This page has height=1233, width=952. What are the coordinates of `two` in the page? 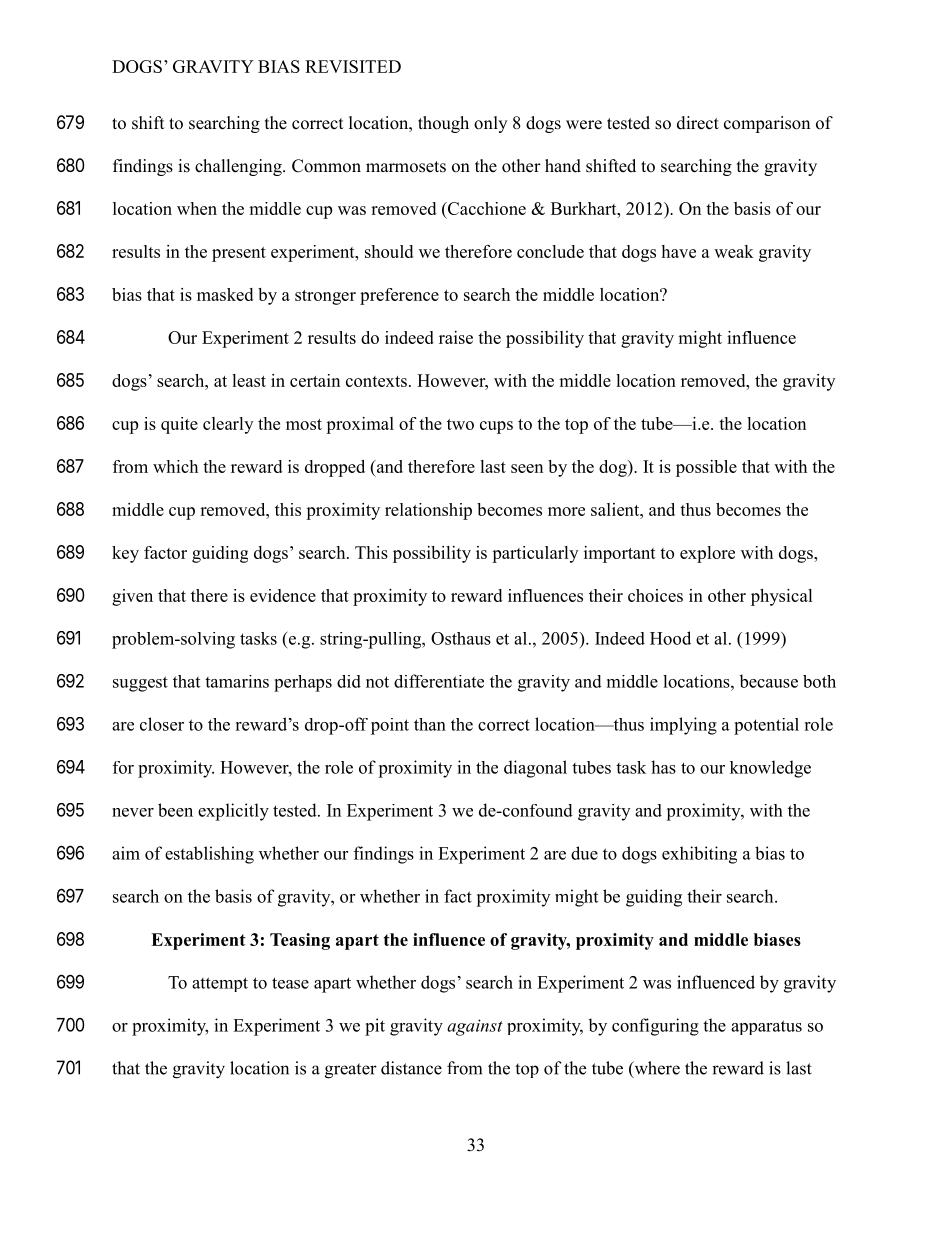 It's located at (460, 424).
